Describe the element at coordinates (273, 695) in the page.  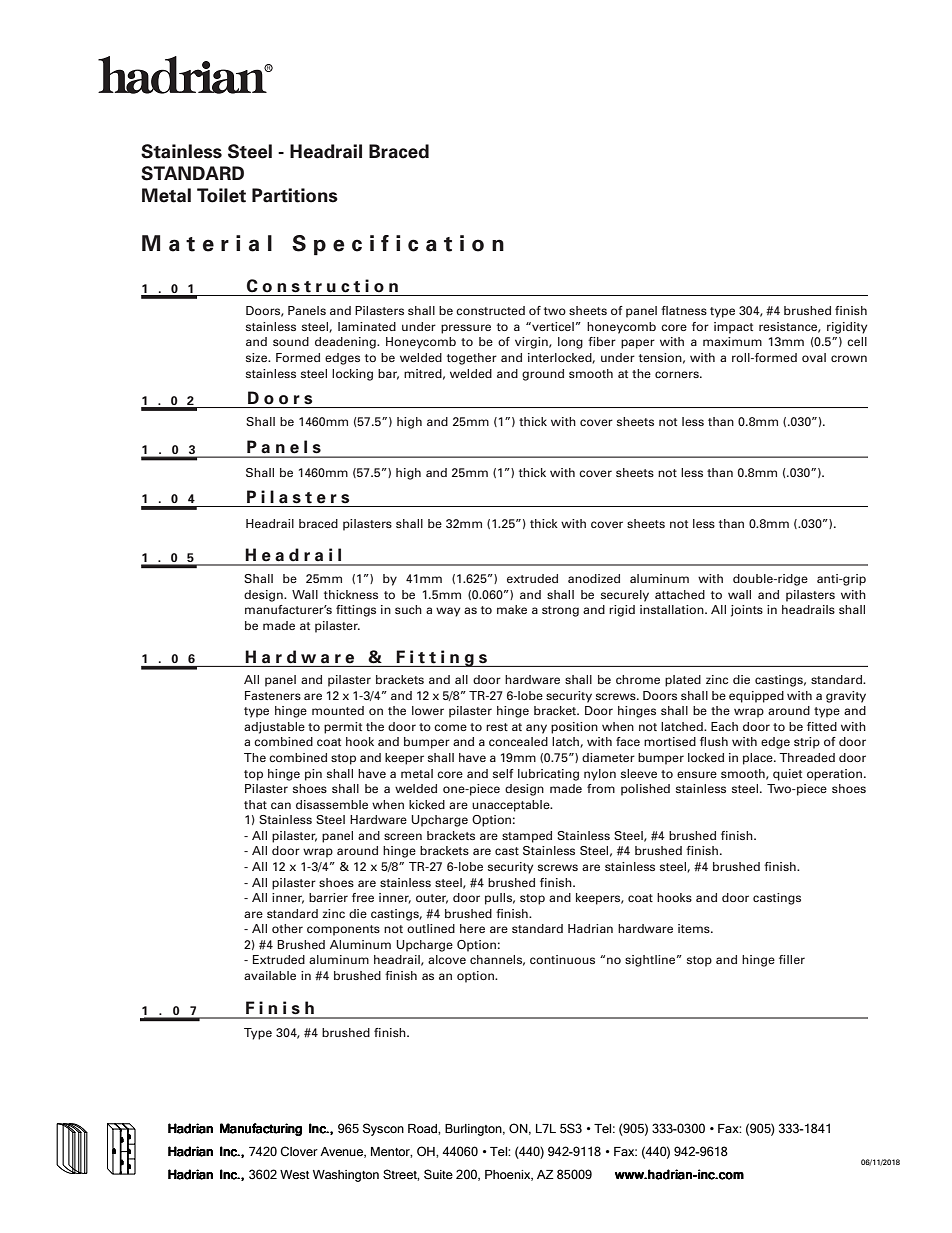
I see `Fasteners` at that location.
